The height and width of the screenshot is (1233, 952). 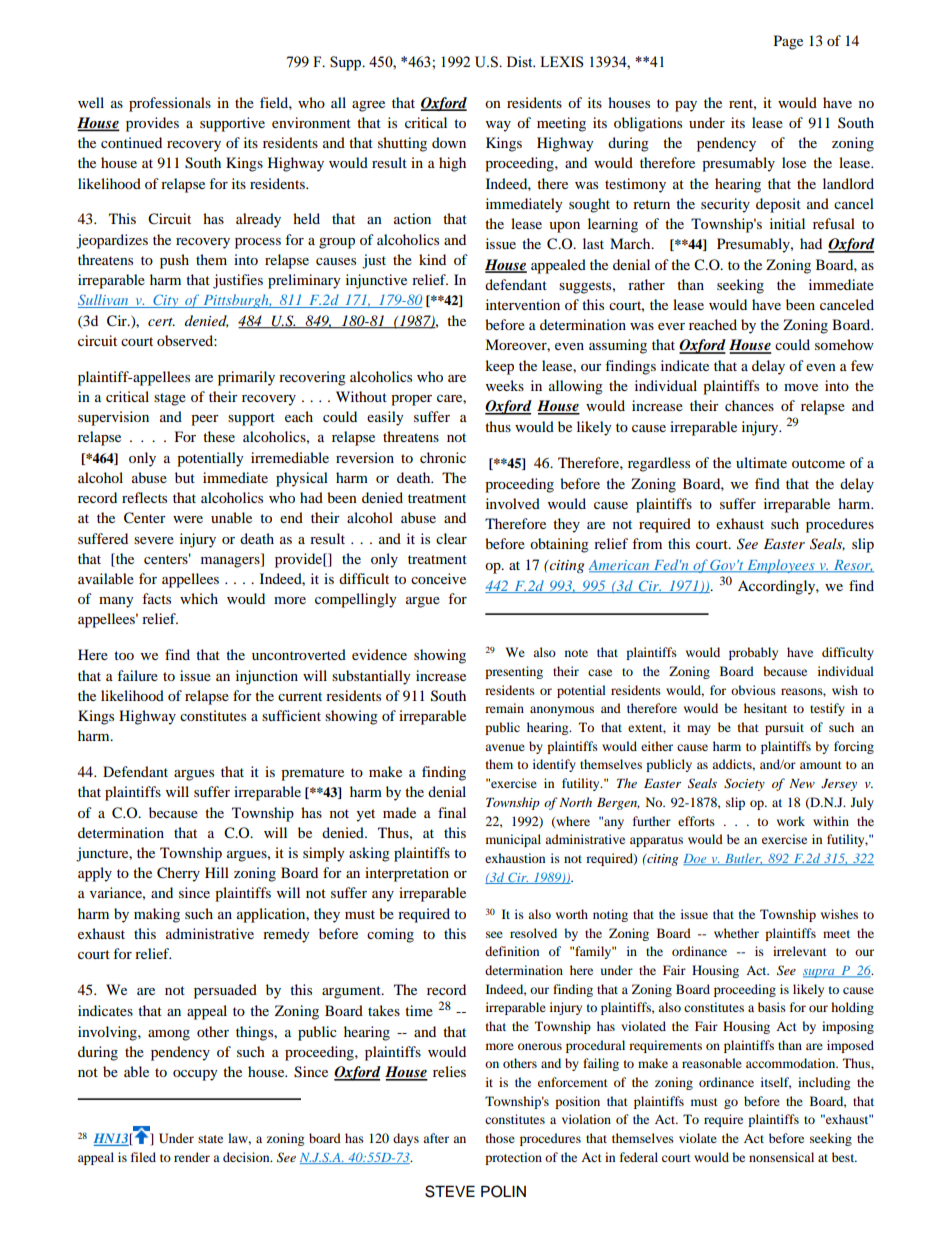 I want to click on Dist, so click(x=521, y=61).
